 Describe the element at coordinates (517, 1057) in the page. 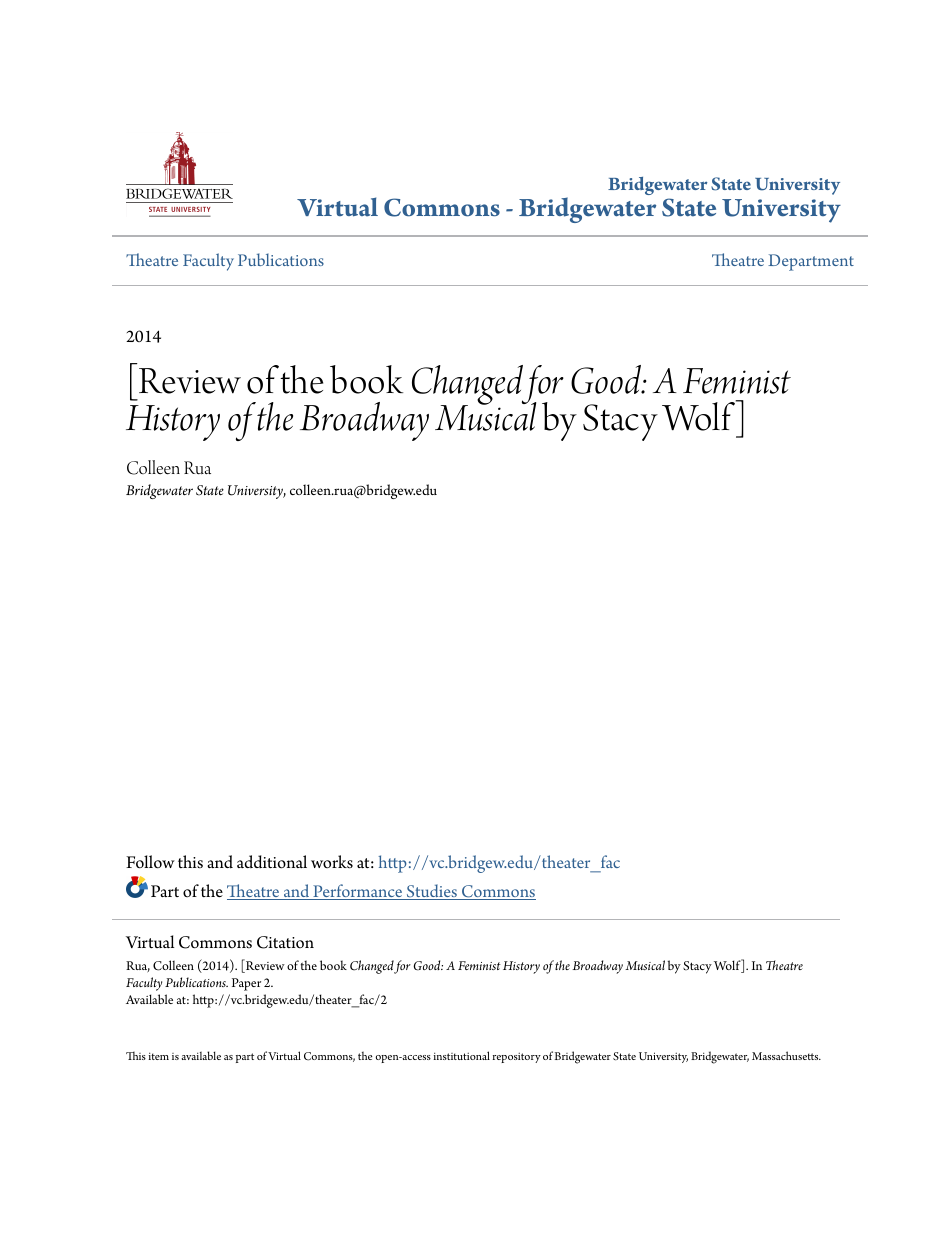

I see `repository` at that location.
